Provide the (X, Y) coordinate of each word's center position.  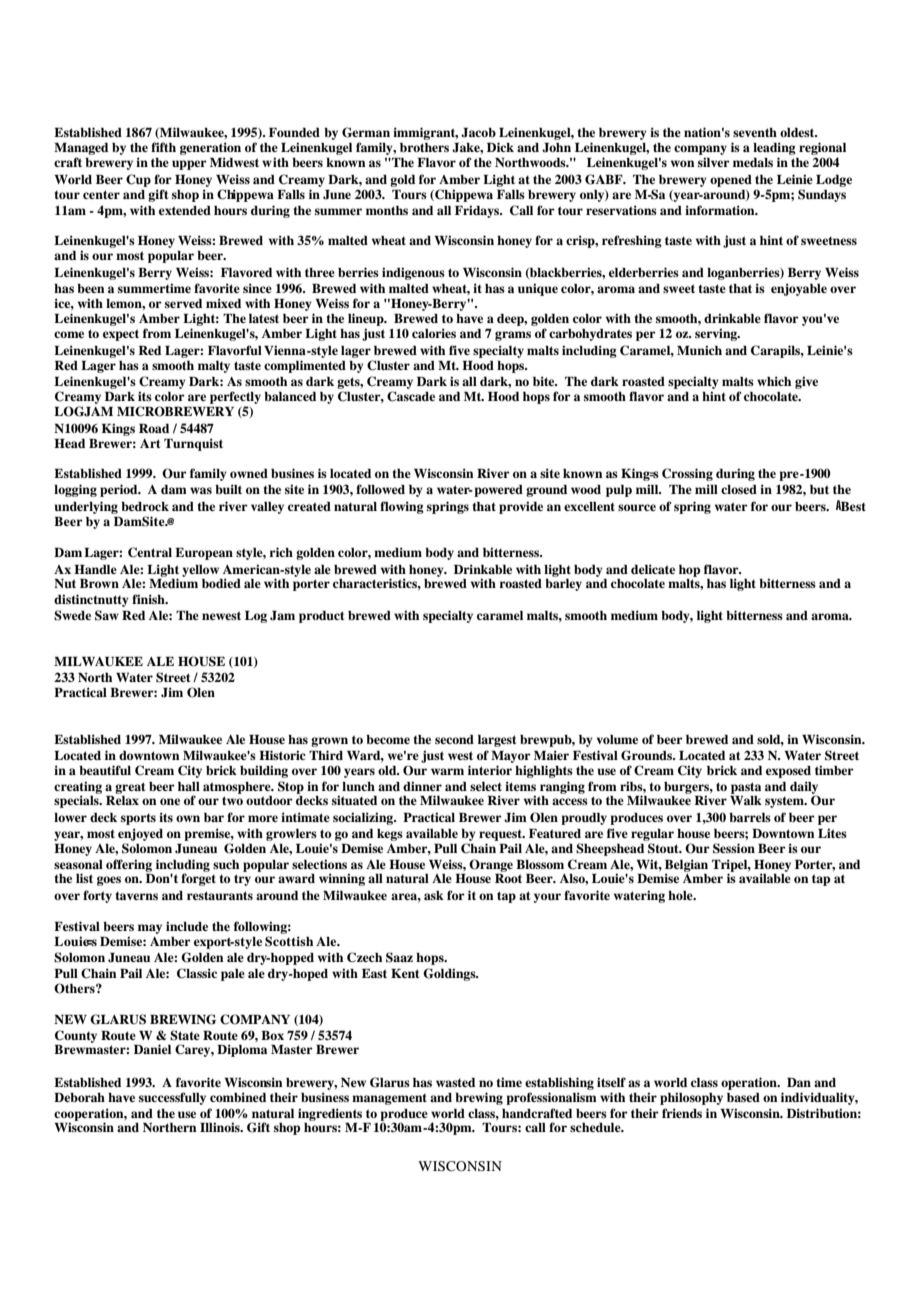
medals (753, 162)
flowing (402, 507)
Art (150, 443)
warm (447, 771)
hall (189, 786)
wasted (455, 1082)
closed (739, 489)
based (743, 1097)
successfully (172, 1098)
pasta (746, 788)
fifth (163, 147)
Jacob (478, 133)
